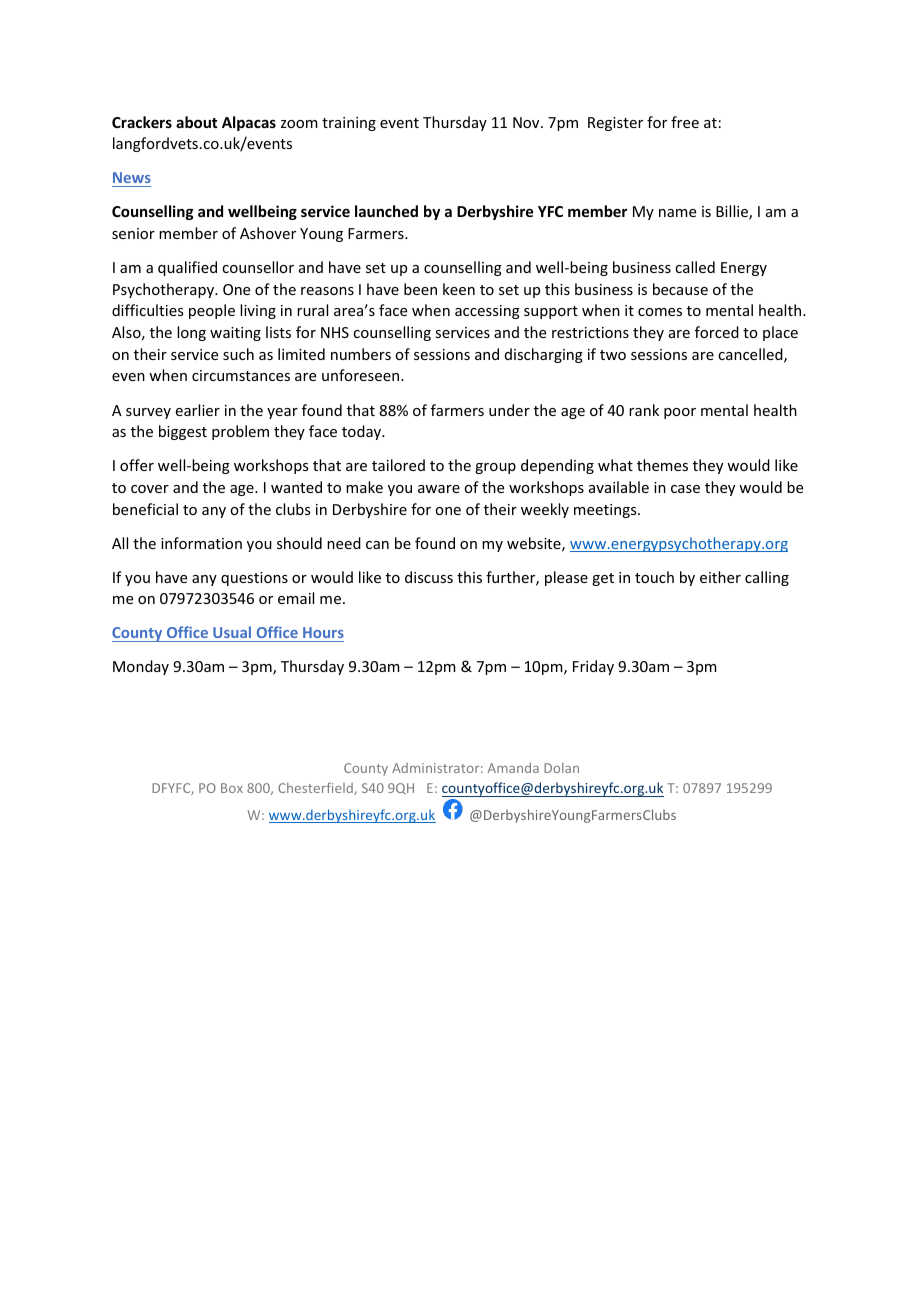 The height and width of the image is (1308, 924). I want to click on information, so click(201, 543).
